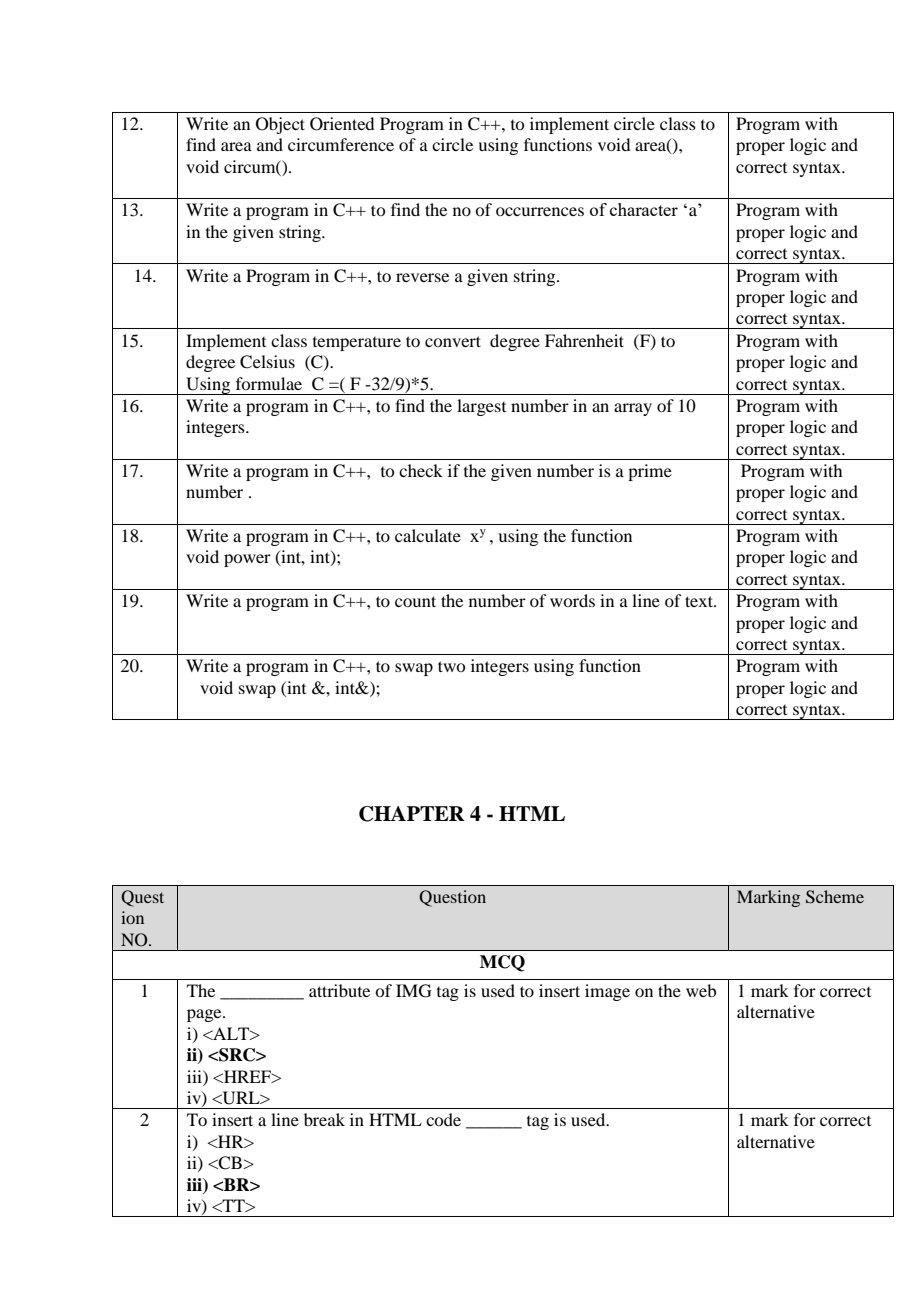  I want to click on character, so click(644, 209).
